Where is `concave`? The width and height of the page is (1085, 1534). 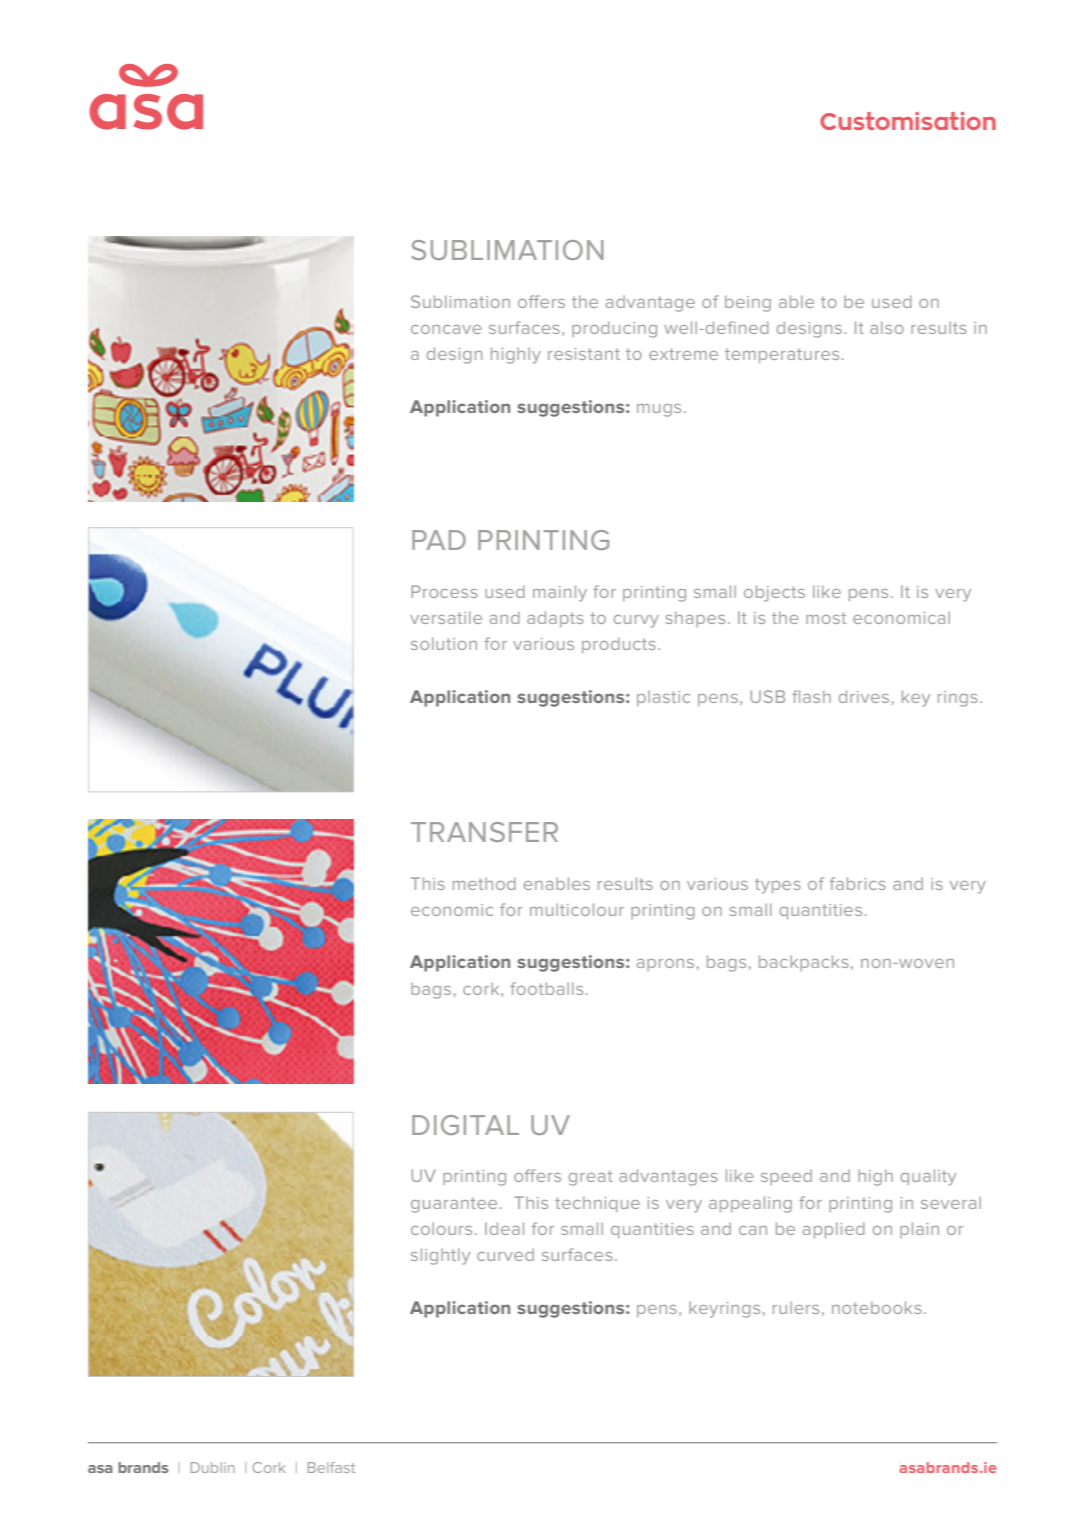
concave is located at coordinates (446, 329).
